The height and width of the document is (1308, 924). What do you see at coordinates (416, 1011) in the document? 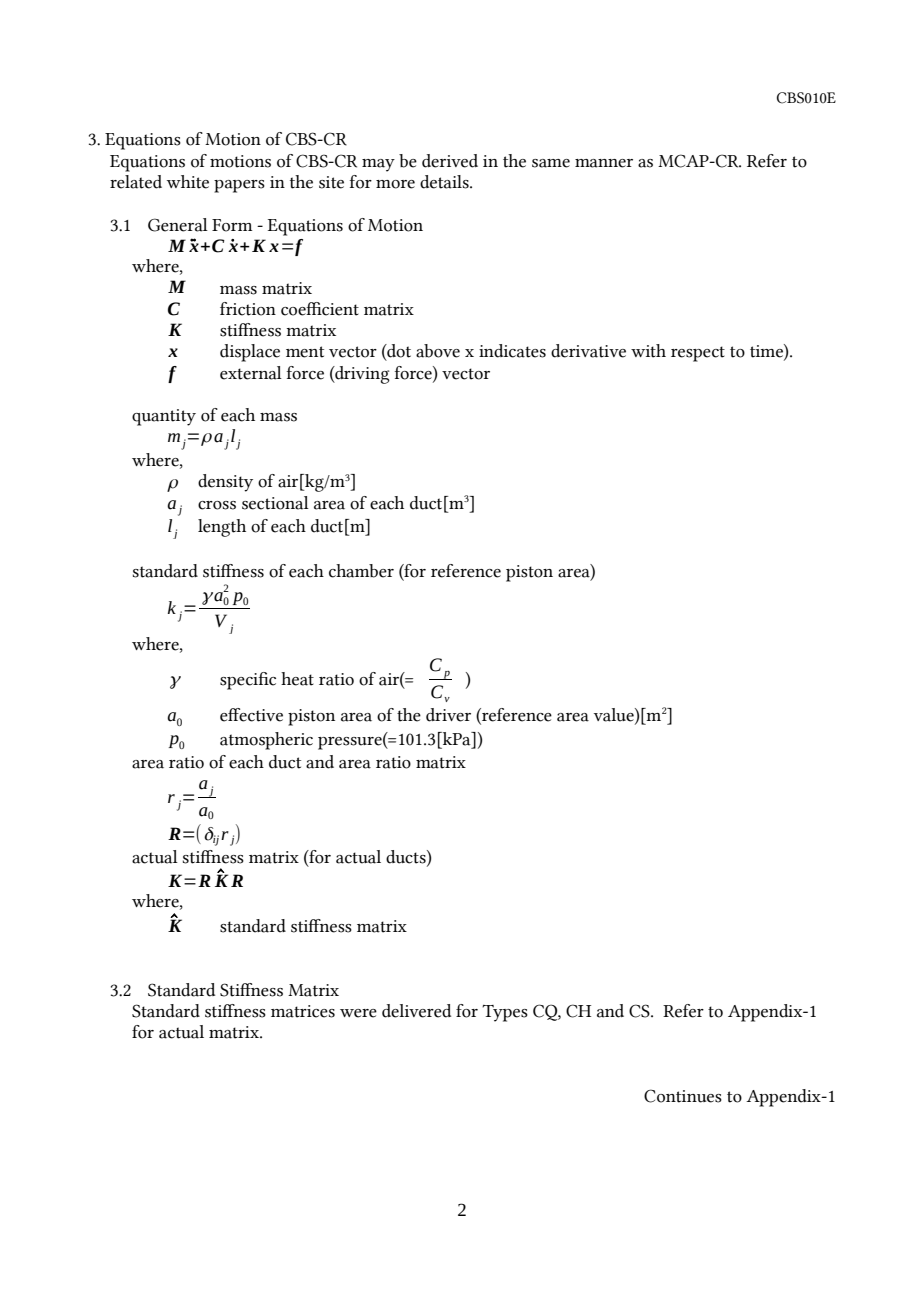
I see `delivered` at bounding box center [416, 1011].
